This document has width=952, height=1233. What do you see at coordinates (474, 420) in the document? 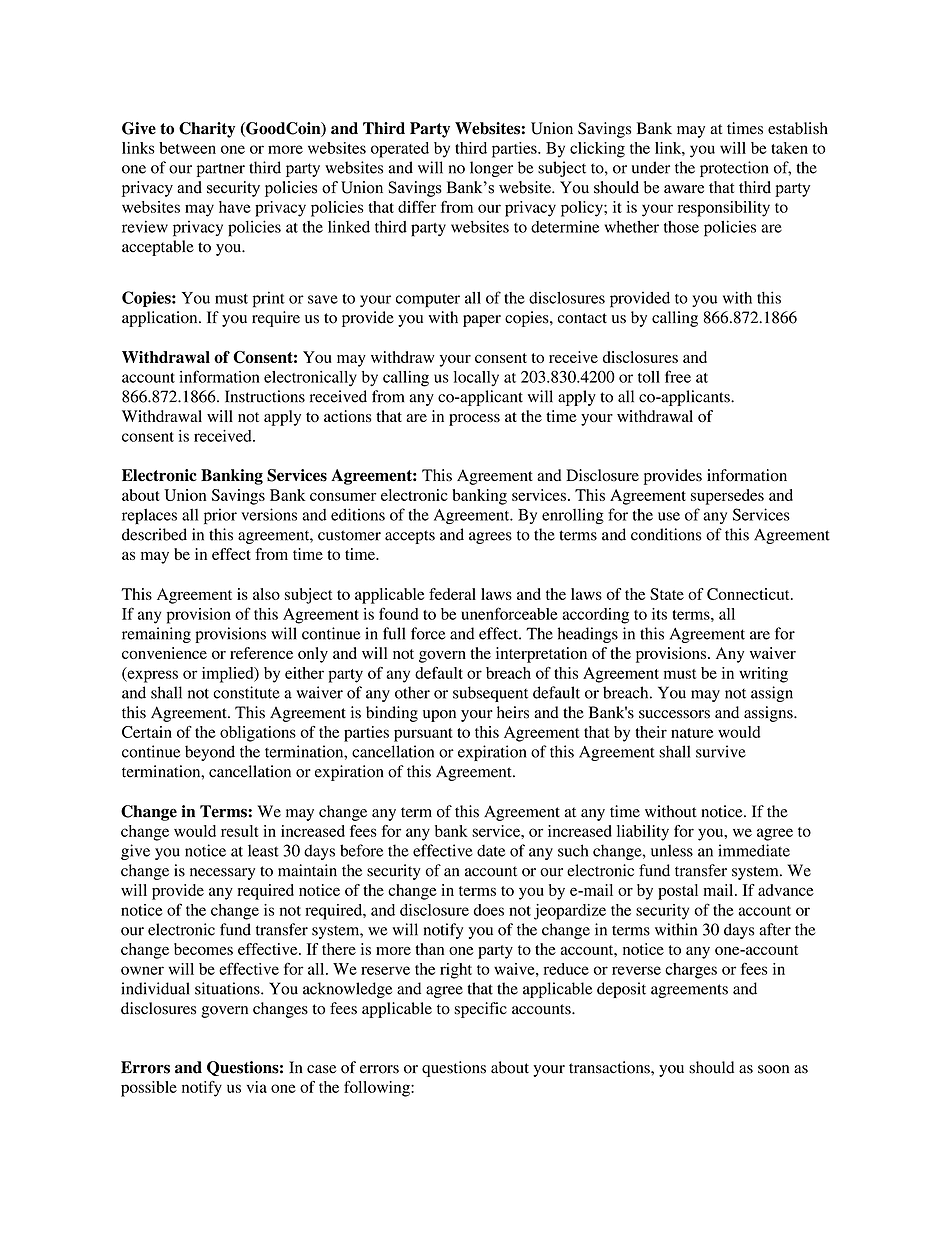
I see `process` at bounding box center [474, 420].
